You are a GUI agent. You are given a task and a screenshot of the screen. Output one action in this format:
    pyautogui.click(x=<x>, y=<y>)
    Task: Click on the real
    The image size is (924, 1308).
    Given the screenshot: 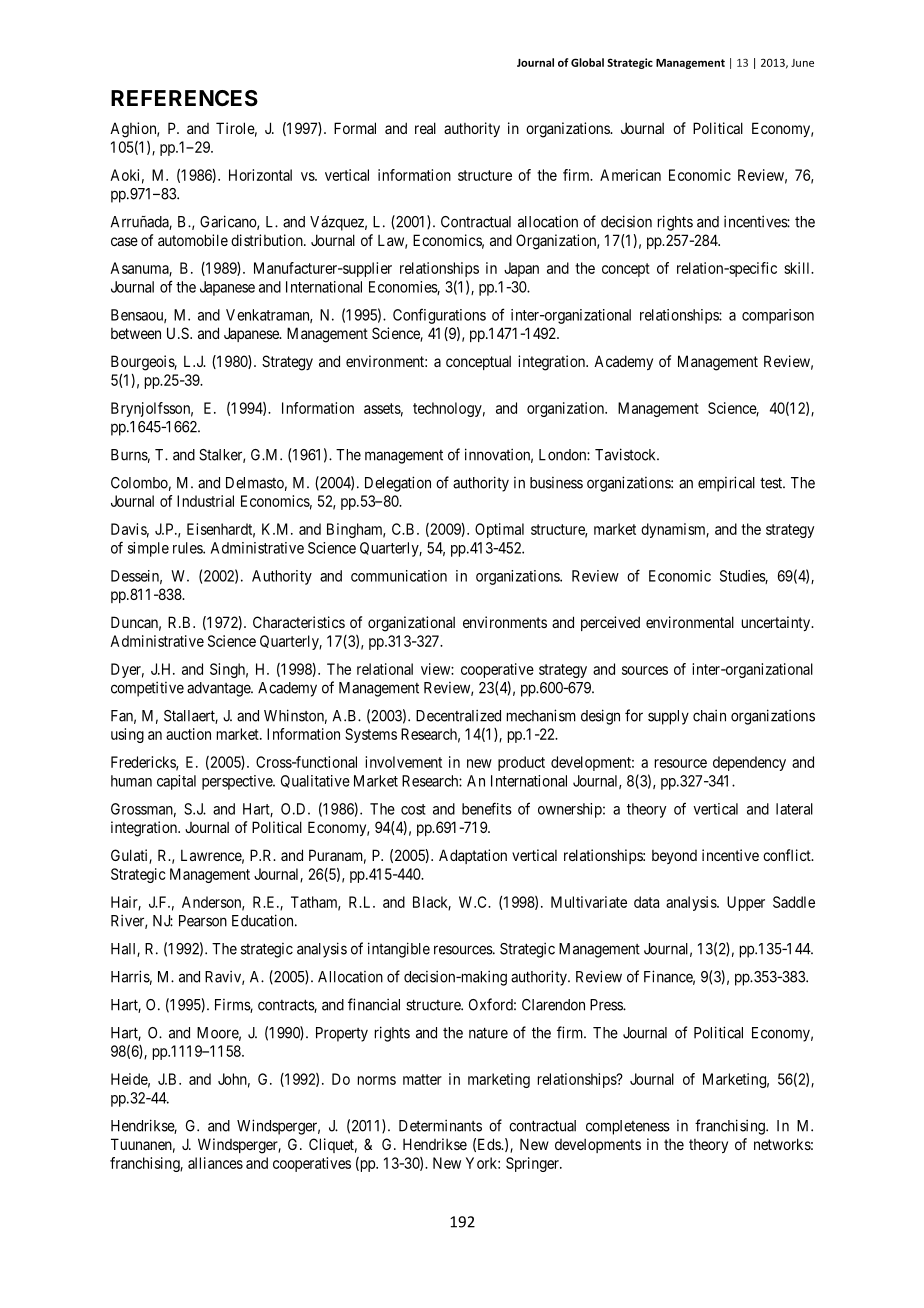 What is the action you would take?
    pyautogui.click(x=425, y=128)
